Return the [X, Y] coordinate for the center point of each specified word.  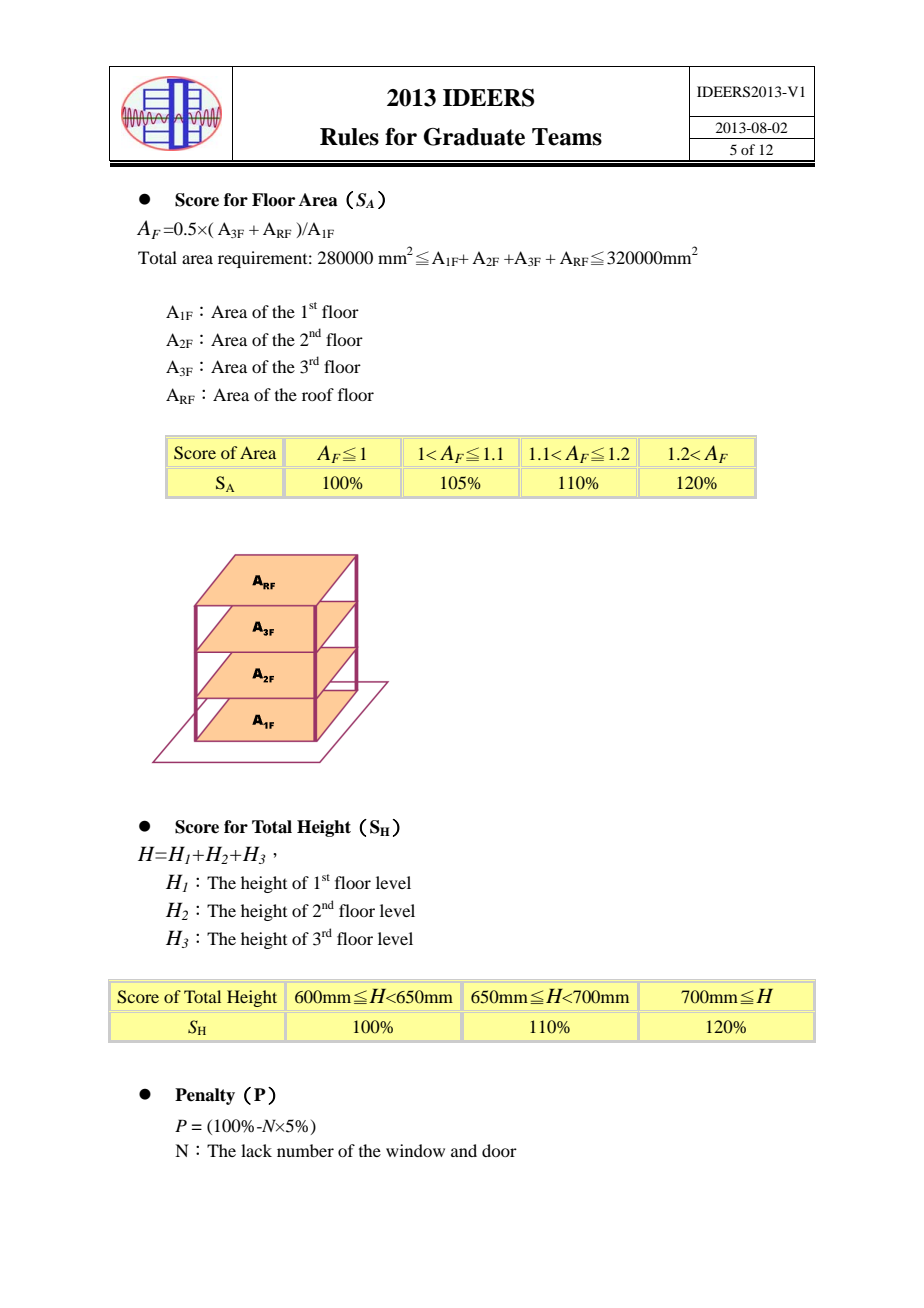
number [305, 1150]
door [499, 1150]
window [415, 1150]
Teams [567, 137]
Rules [349, 137]
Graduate [474, 137]
